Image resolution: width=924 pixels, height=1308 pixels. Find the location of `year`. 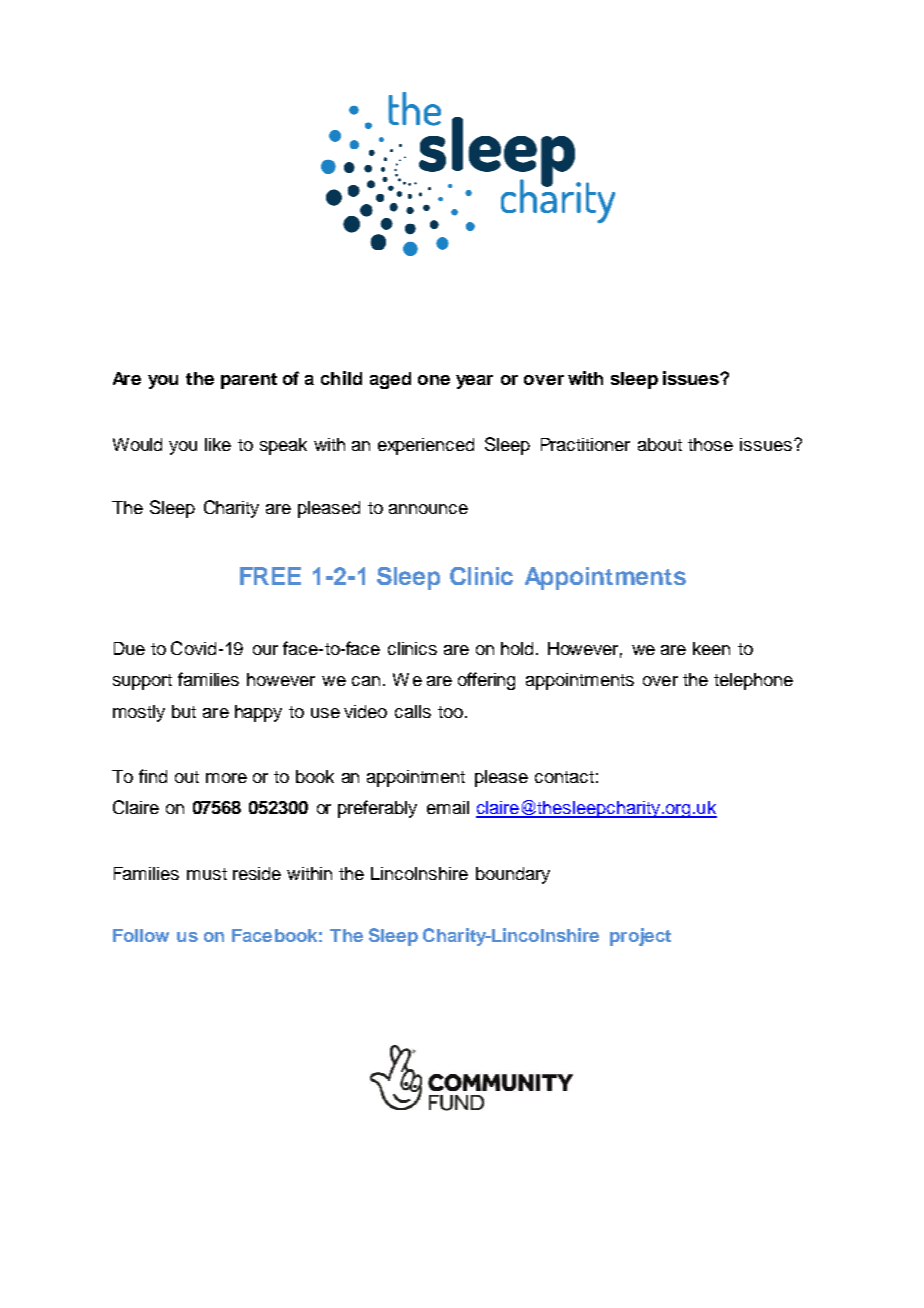

year is located at coordinates (474, 382).
